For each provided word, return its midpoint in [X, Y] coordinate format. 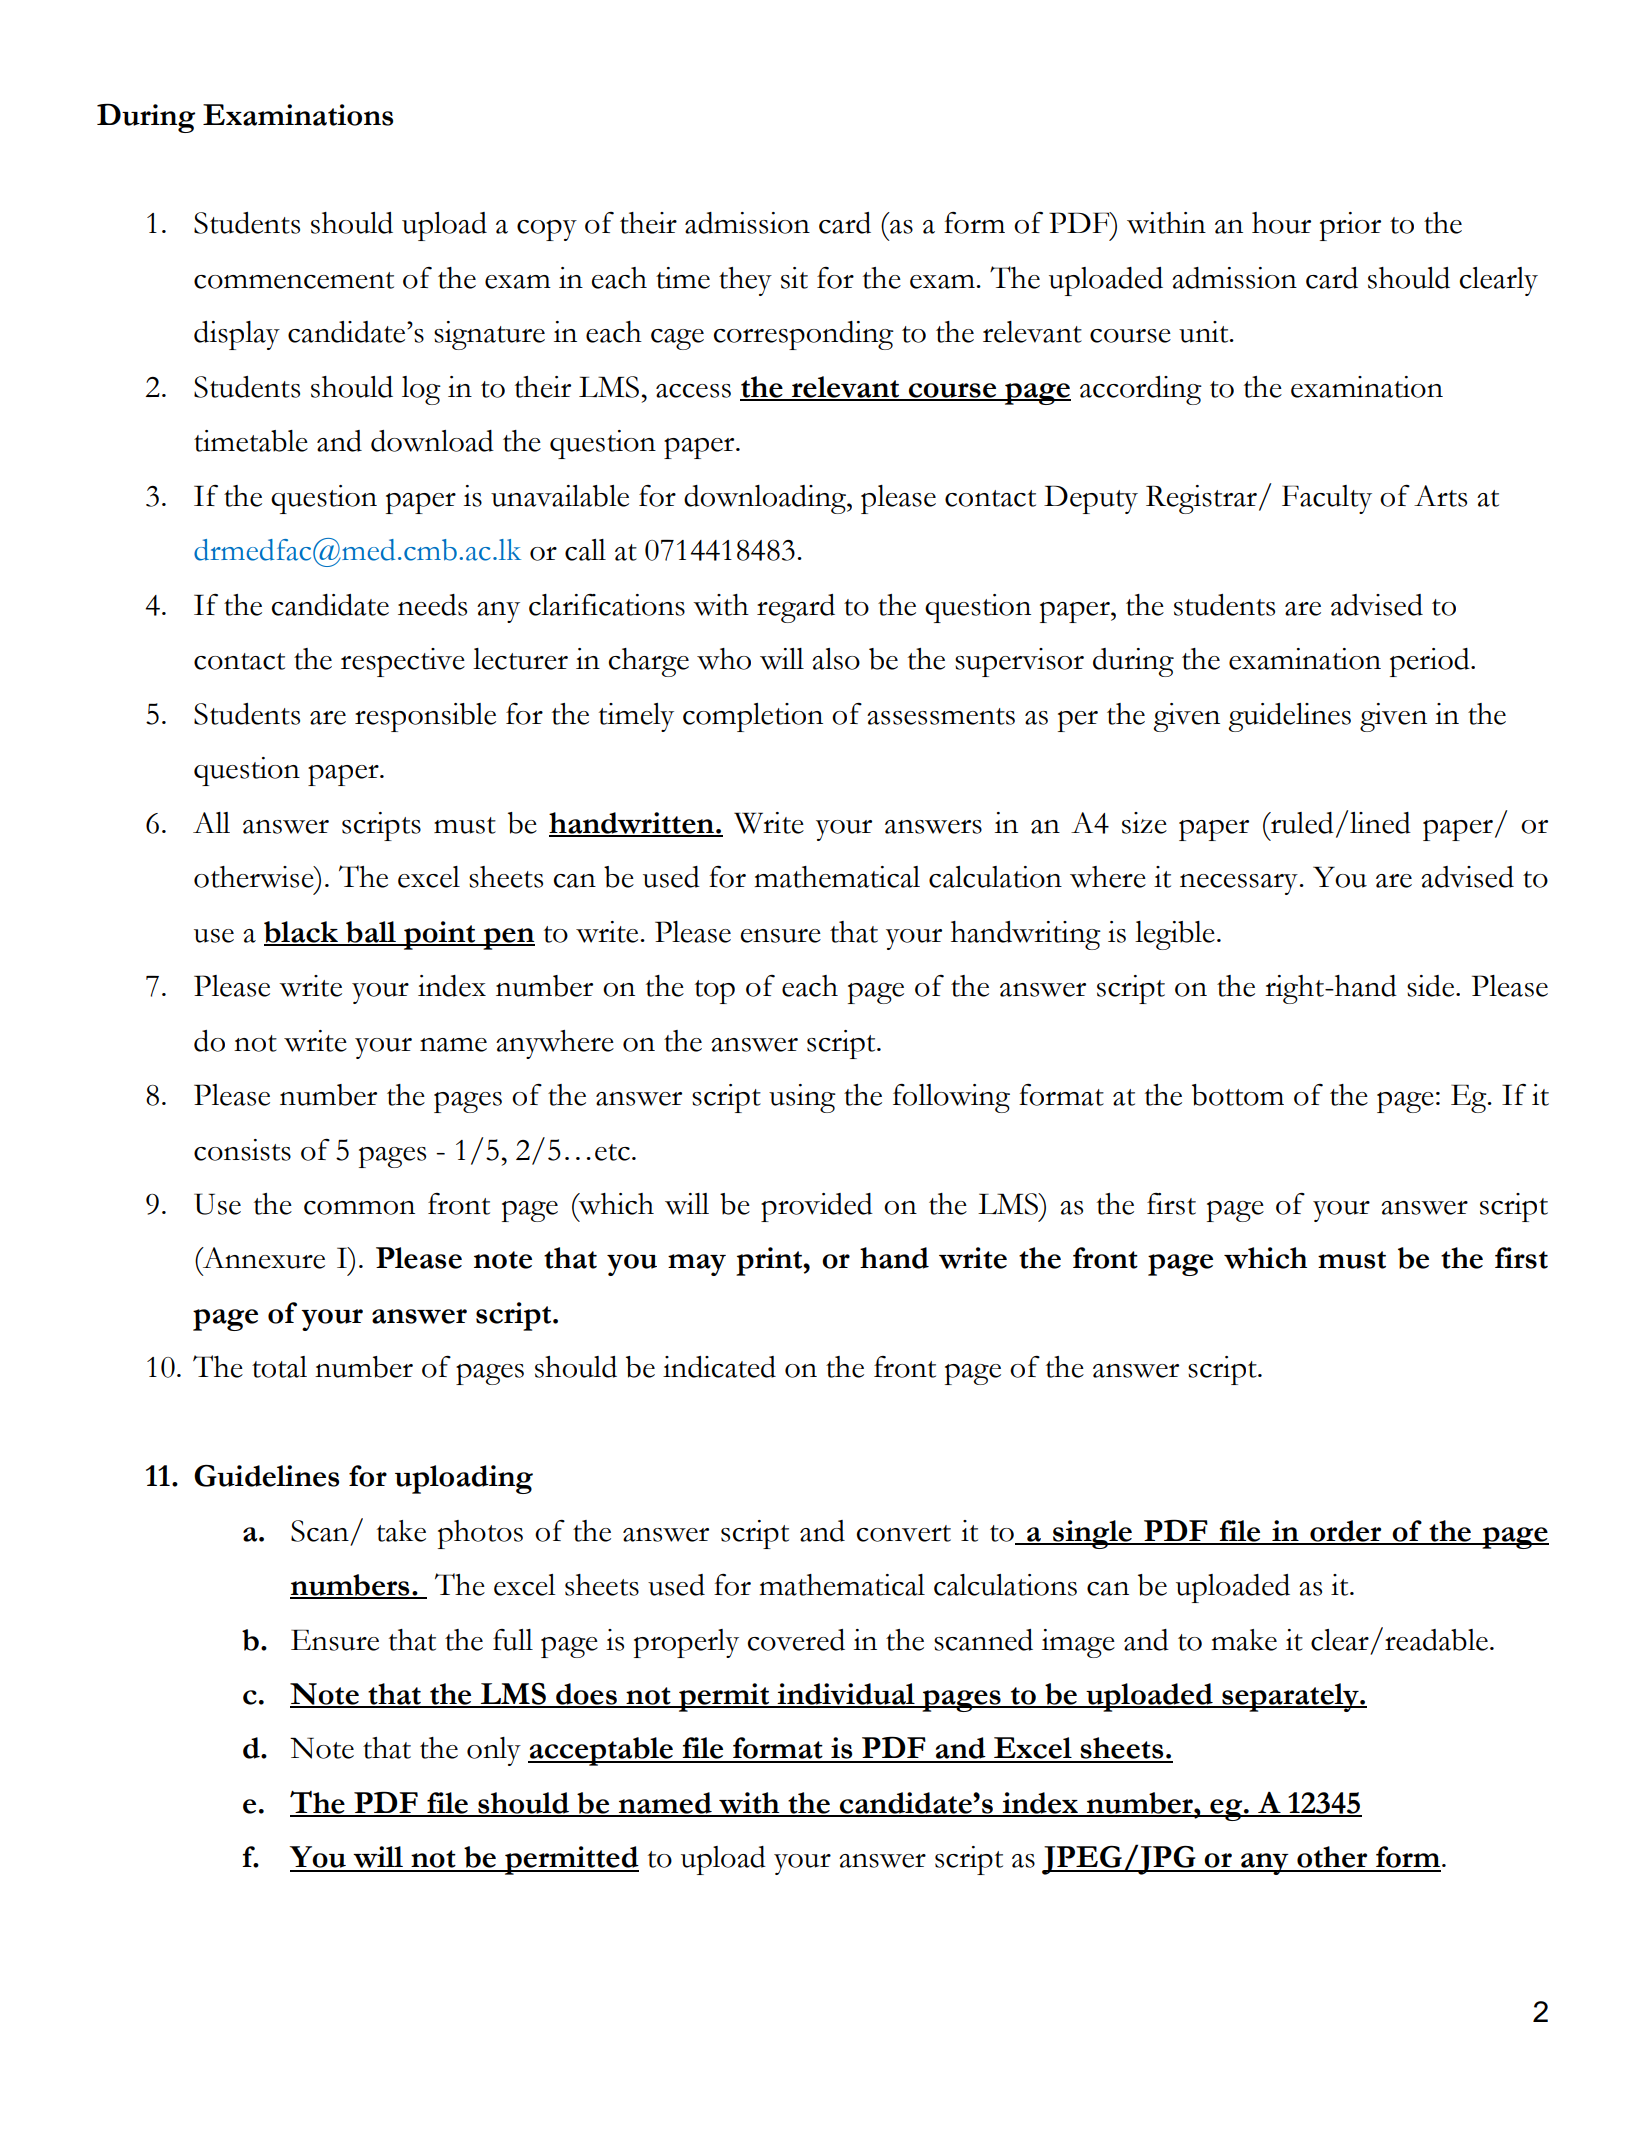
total [279, 1367]
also [836, 659]
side [1432, 986]
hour [1281, 223]
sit [794, 278]
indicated [719, 1367]
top [715, 992]
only [494, 1751]
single [1092, 1534]
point [440, 935]
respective [403, 662]
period [1431, 662]
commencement [294, 280]
